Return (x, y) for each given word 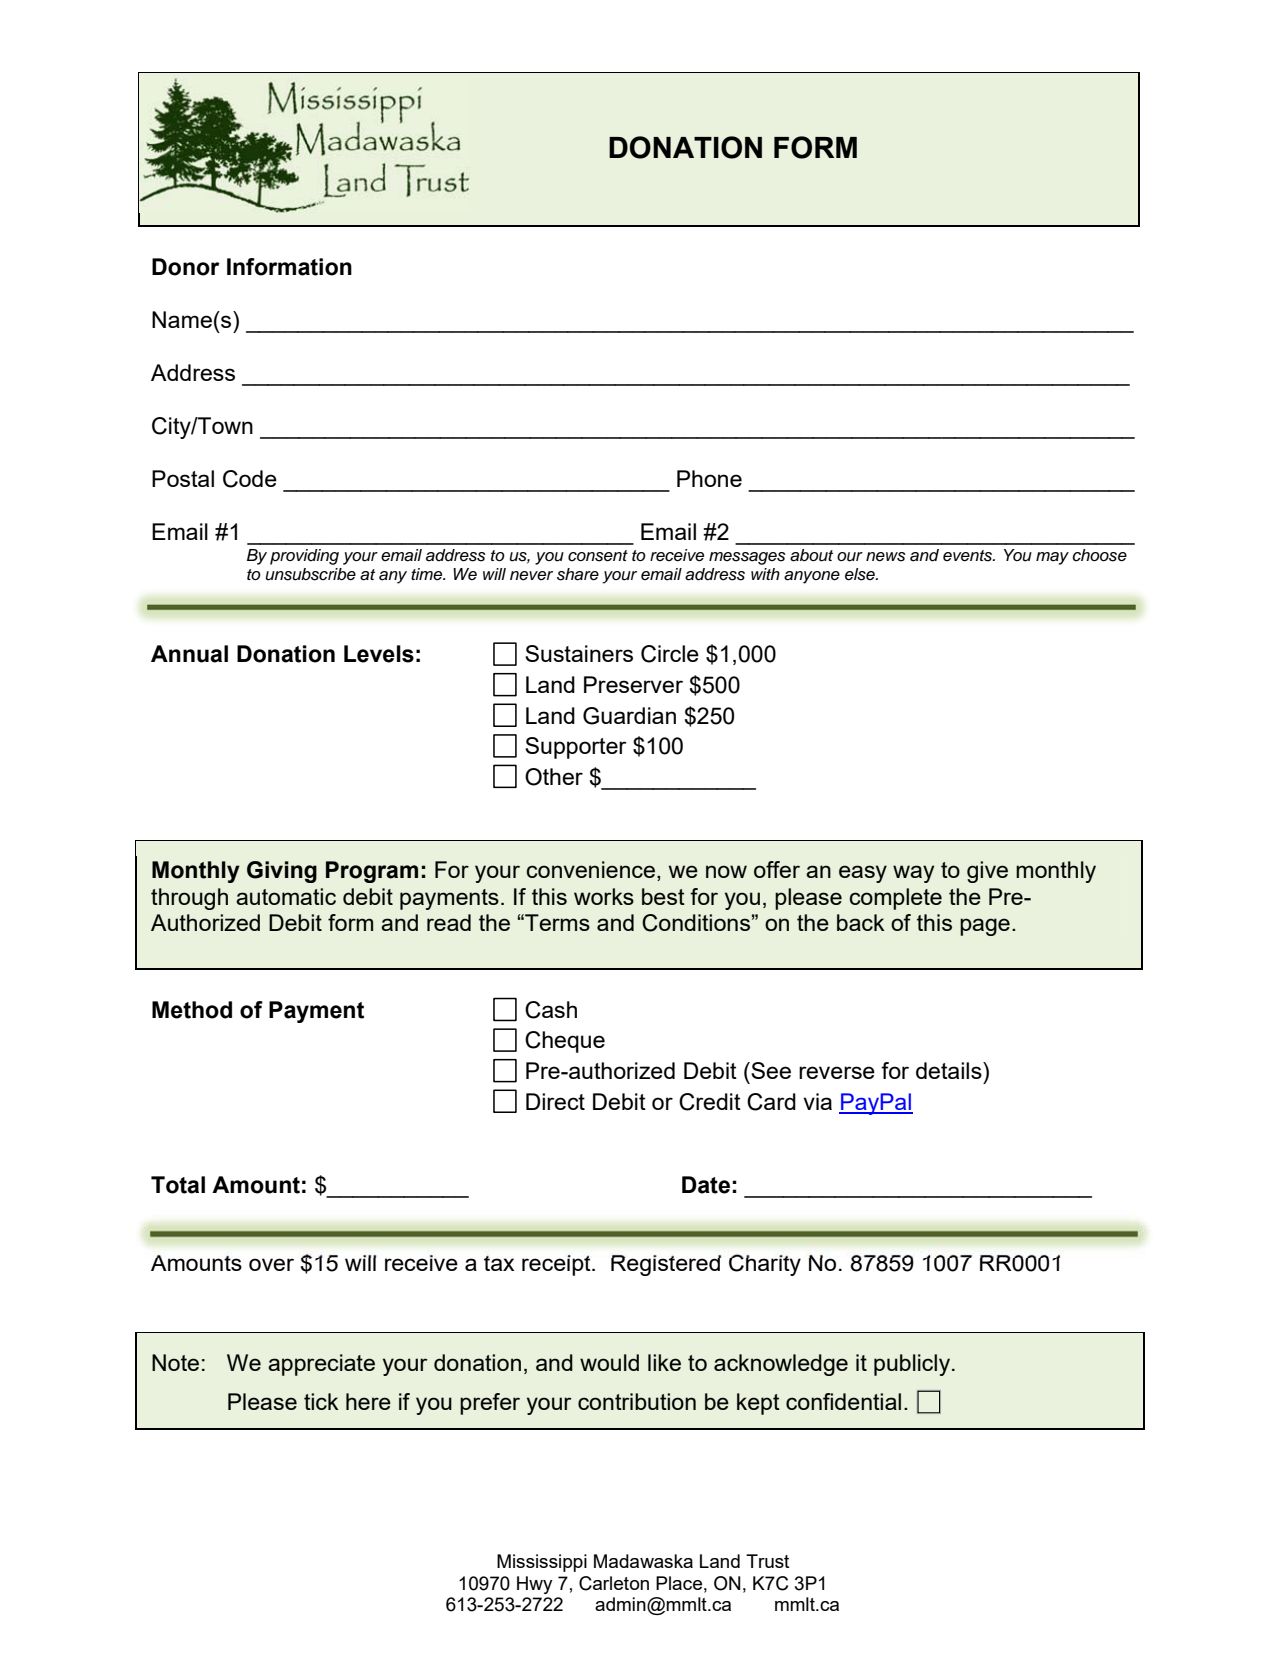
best (663, 896)
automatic (286, 896)
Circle (670, 654)
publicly (912, 1365)
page (985, 927)
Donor (186, 267)
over (271, 1264)
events (969, 556)
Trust (767, 1561)
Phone (709, 478)
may (1052, 558)
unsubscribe (311, 574)
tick (321, 1401)
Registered (666, 1265)
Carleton (614, 1583)
